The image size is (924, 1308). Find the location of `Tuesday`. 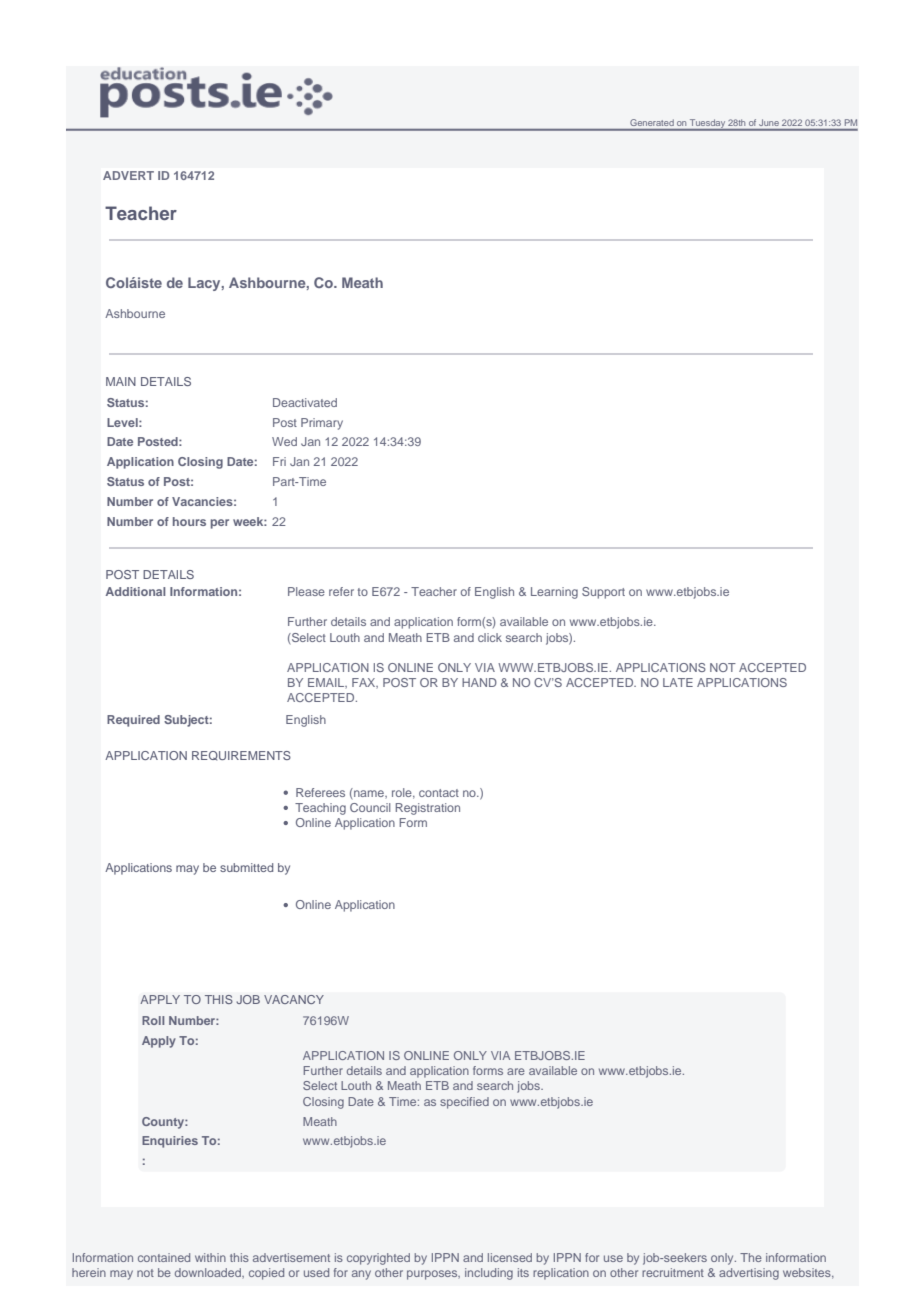

Tuesday is located at coordinates (707, 125).
